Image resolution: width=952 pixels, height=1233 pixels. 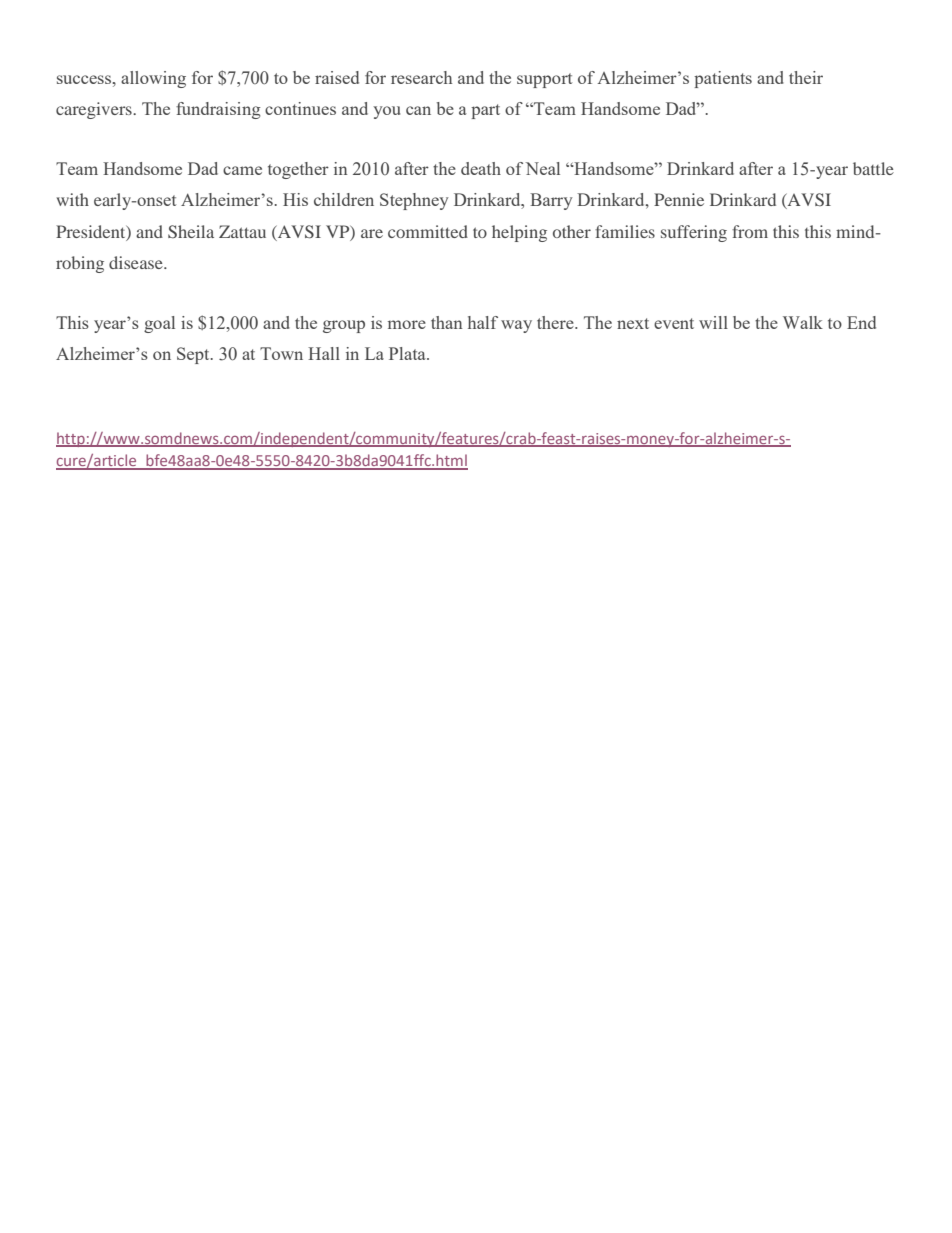 I want to click on way, so click(x=516, y=326).
